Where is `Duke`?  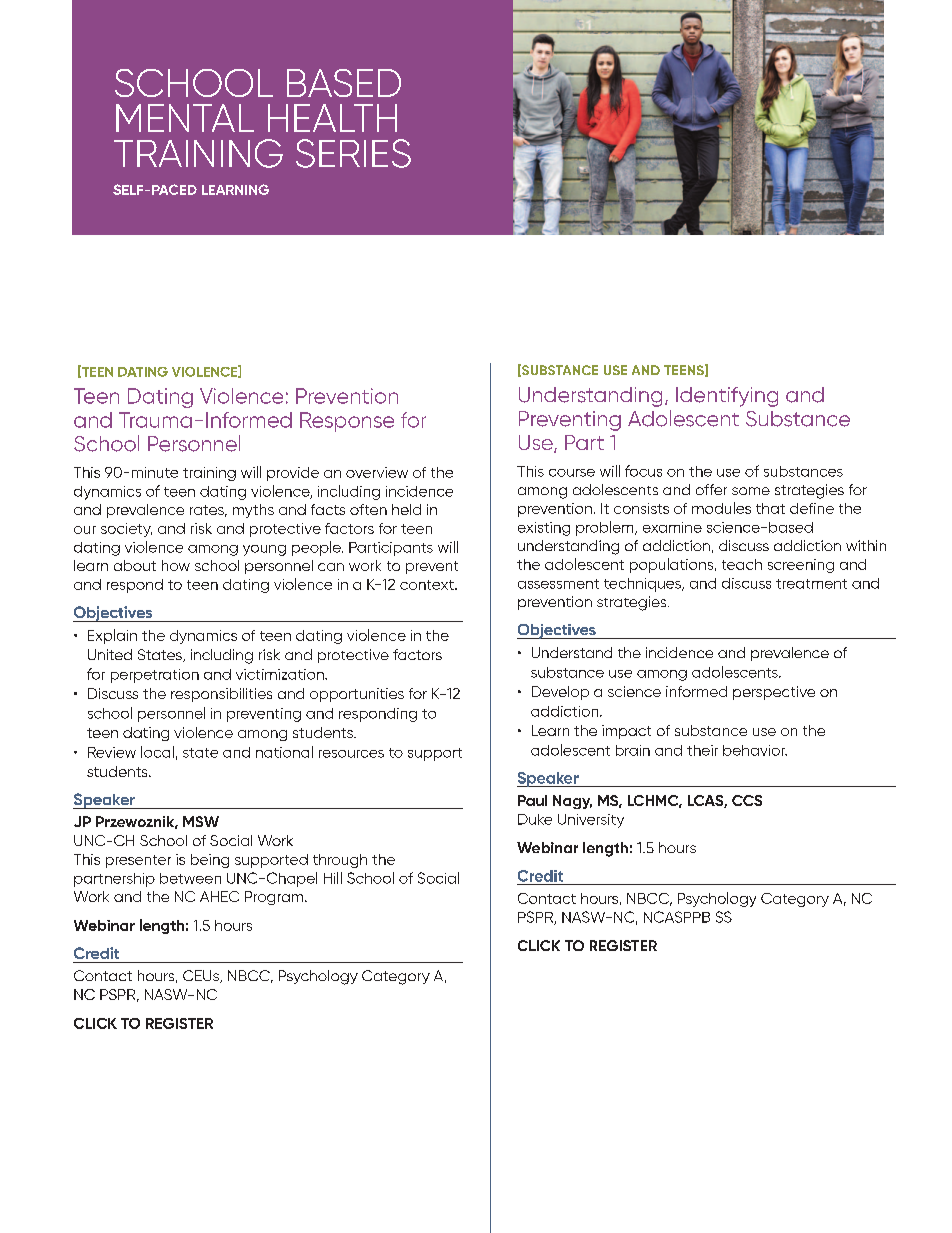 Duke is located at coordinates (535, 819).
